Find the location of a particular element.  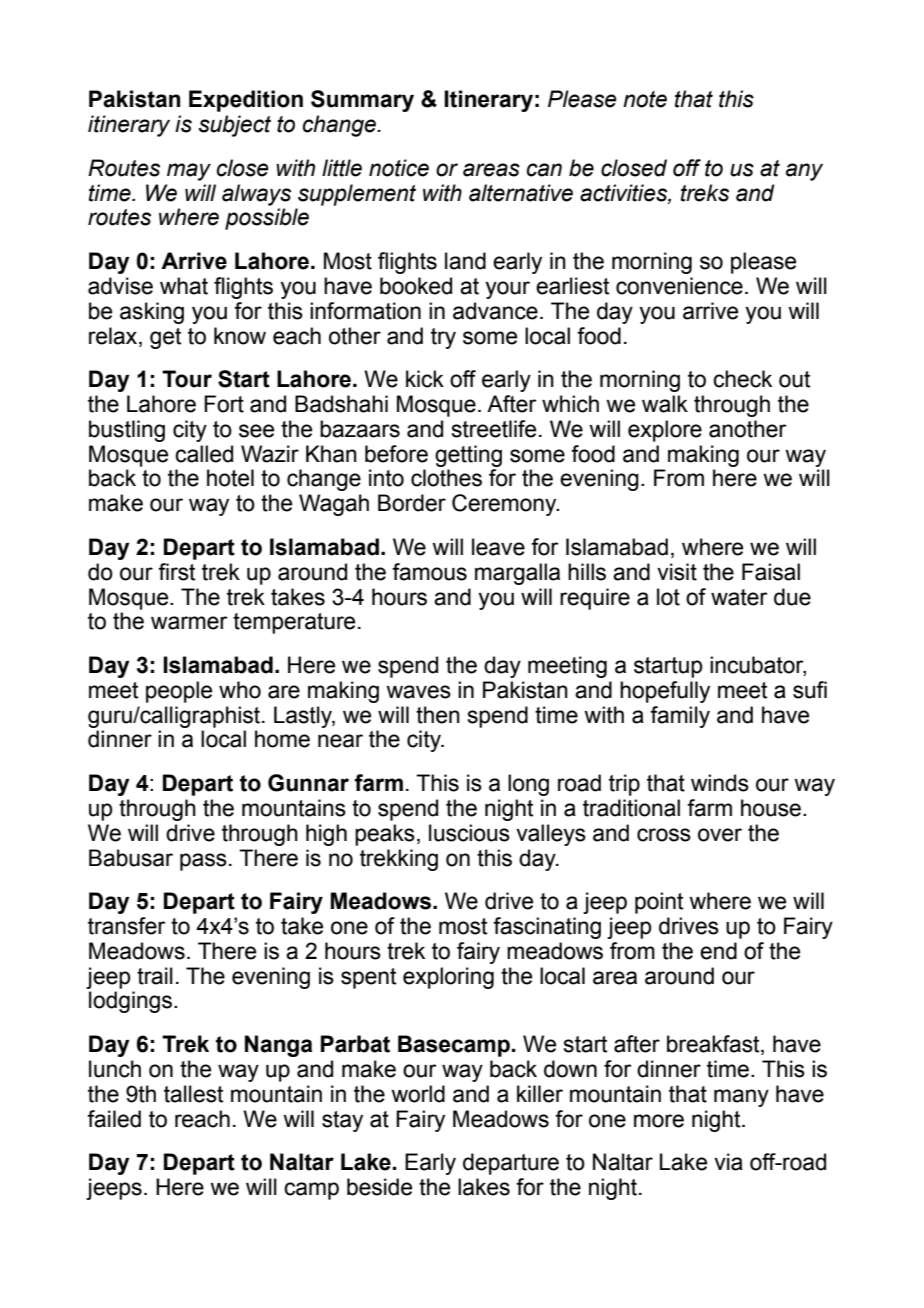

tallest is located at coordinates (193, 1094).
